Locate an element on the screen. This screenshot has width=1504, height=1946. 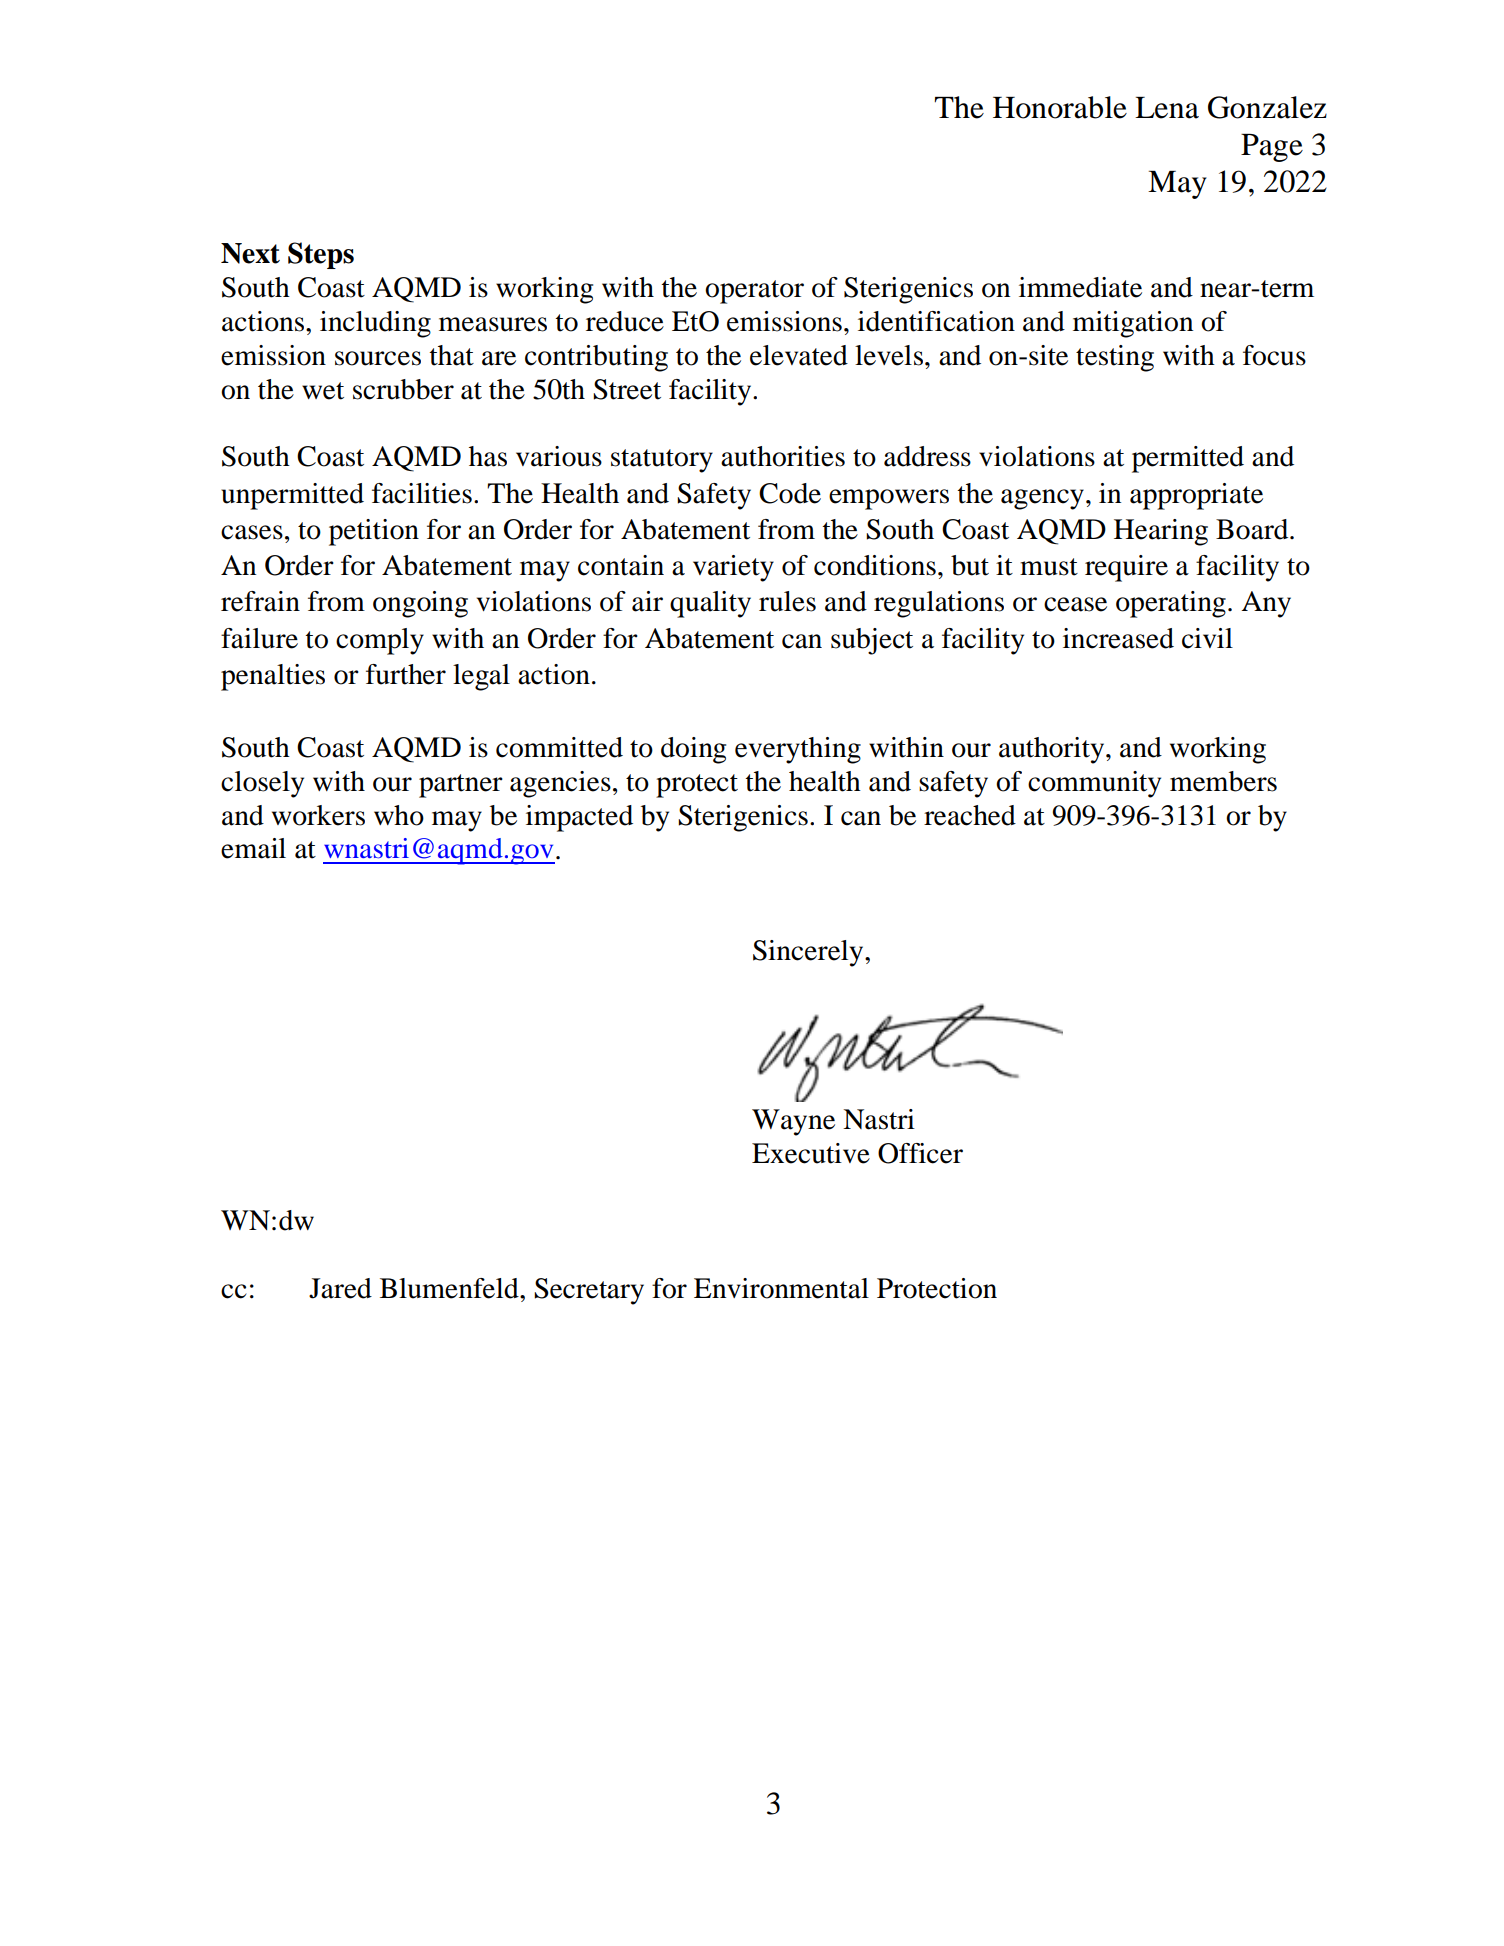
Steps is located at coordinates (321, 255).
